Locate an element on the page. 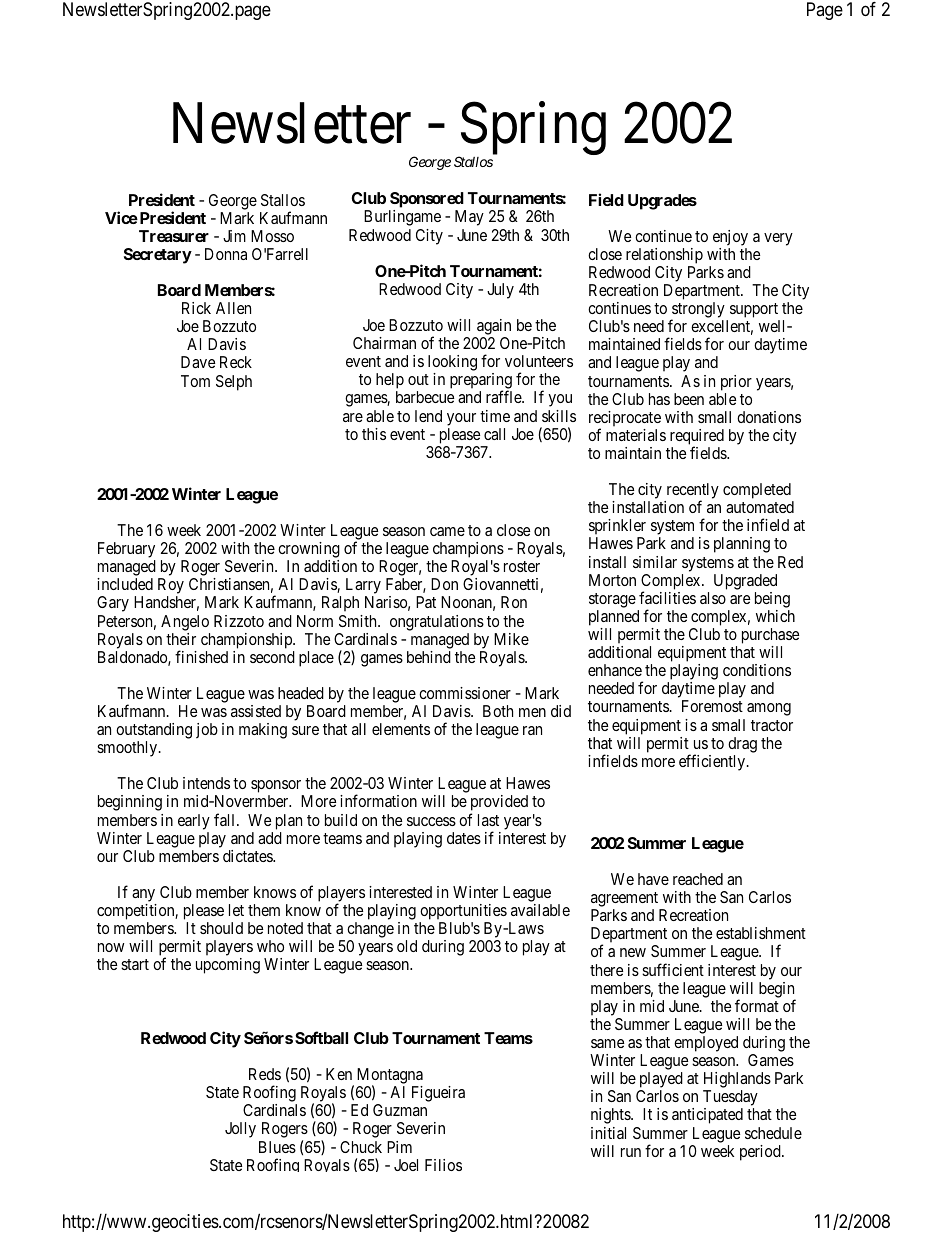 This page has width=952, height=1233. recently is located at coordinates (691, 492).
